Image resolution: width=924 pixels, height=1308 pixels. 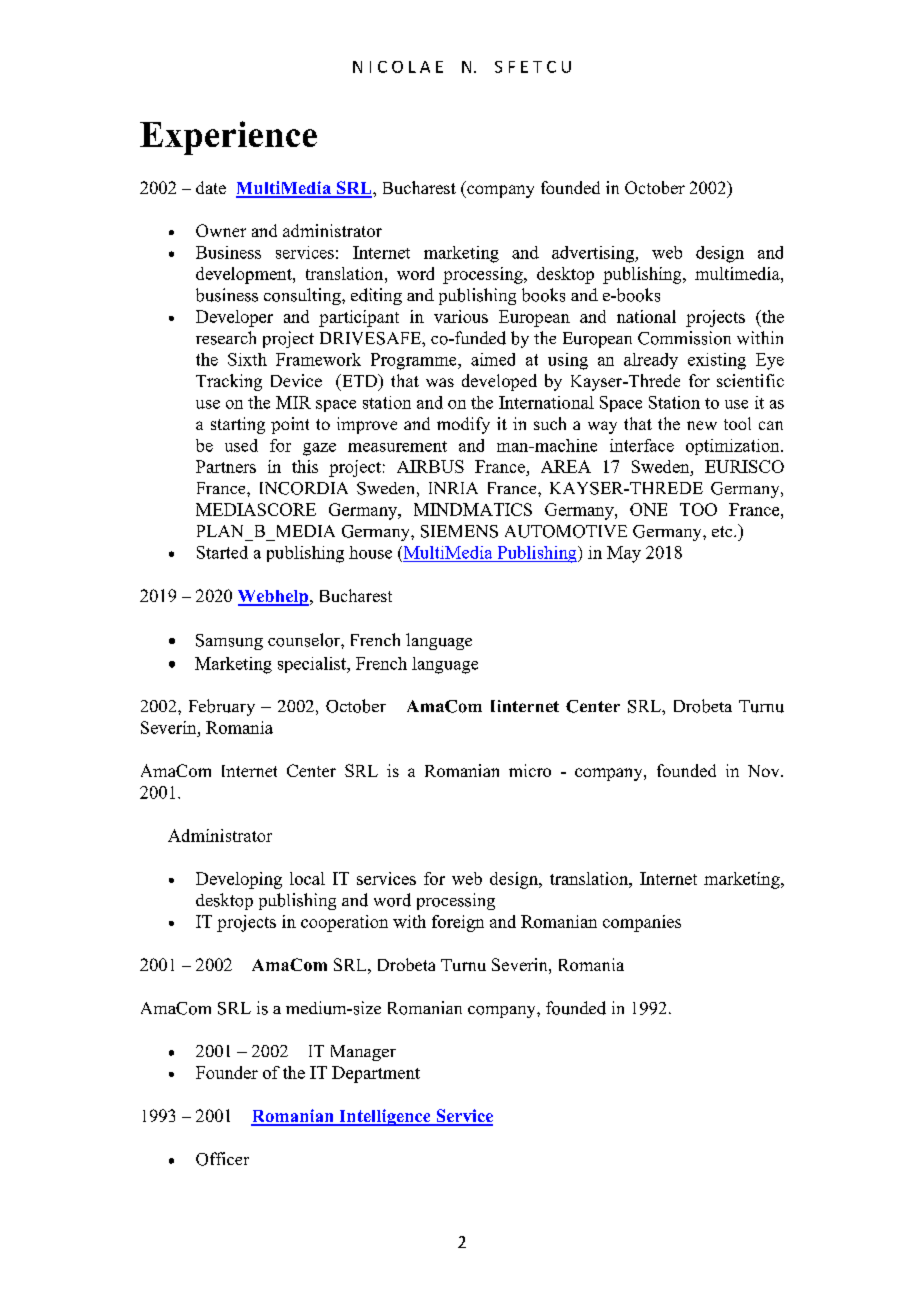 What do you see at coordinates (702, 425) in the image?
I see `new` at bounding box center [702, 425].
